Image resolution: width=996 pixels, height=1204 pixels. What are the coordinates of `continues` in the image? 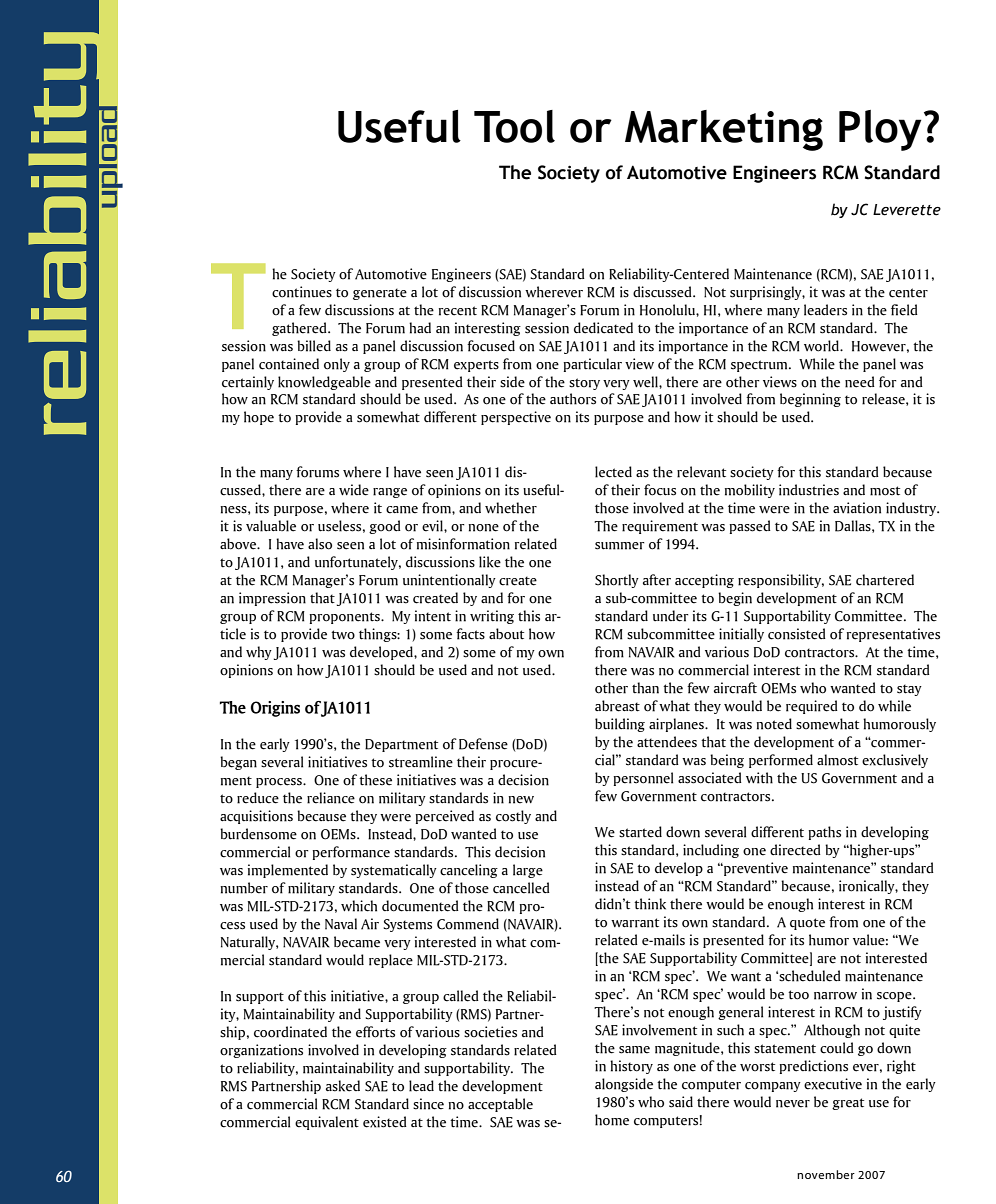 It's located at (302, 292).
